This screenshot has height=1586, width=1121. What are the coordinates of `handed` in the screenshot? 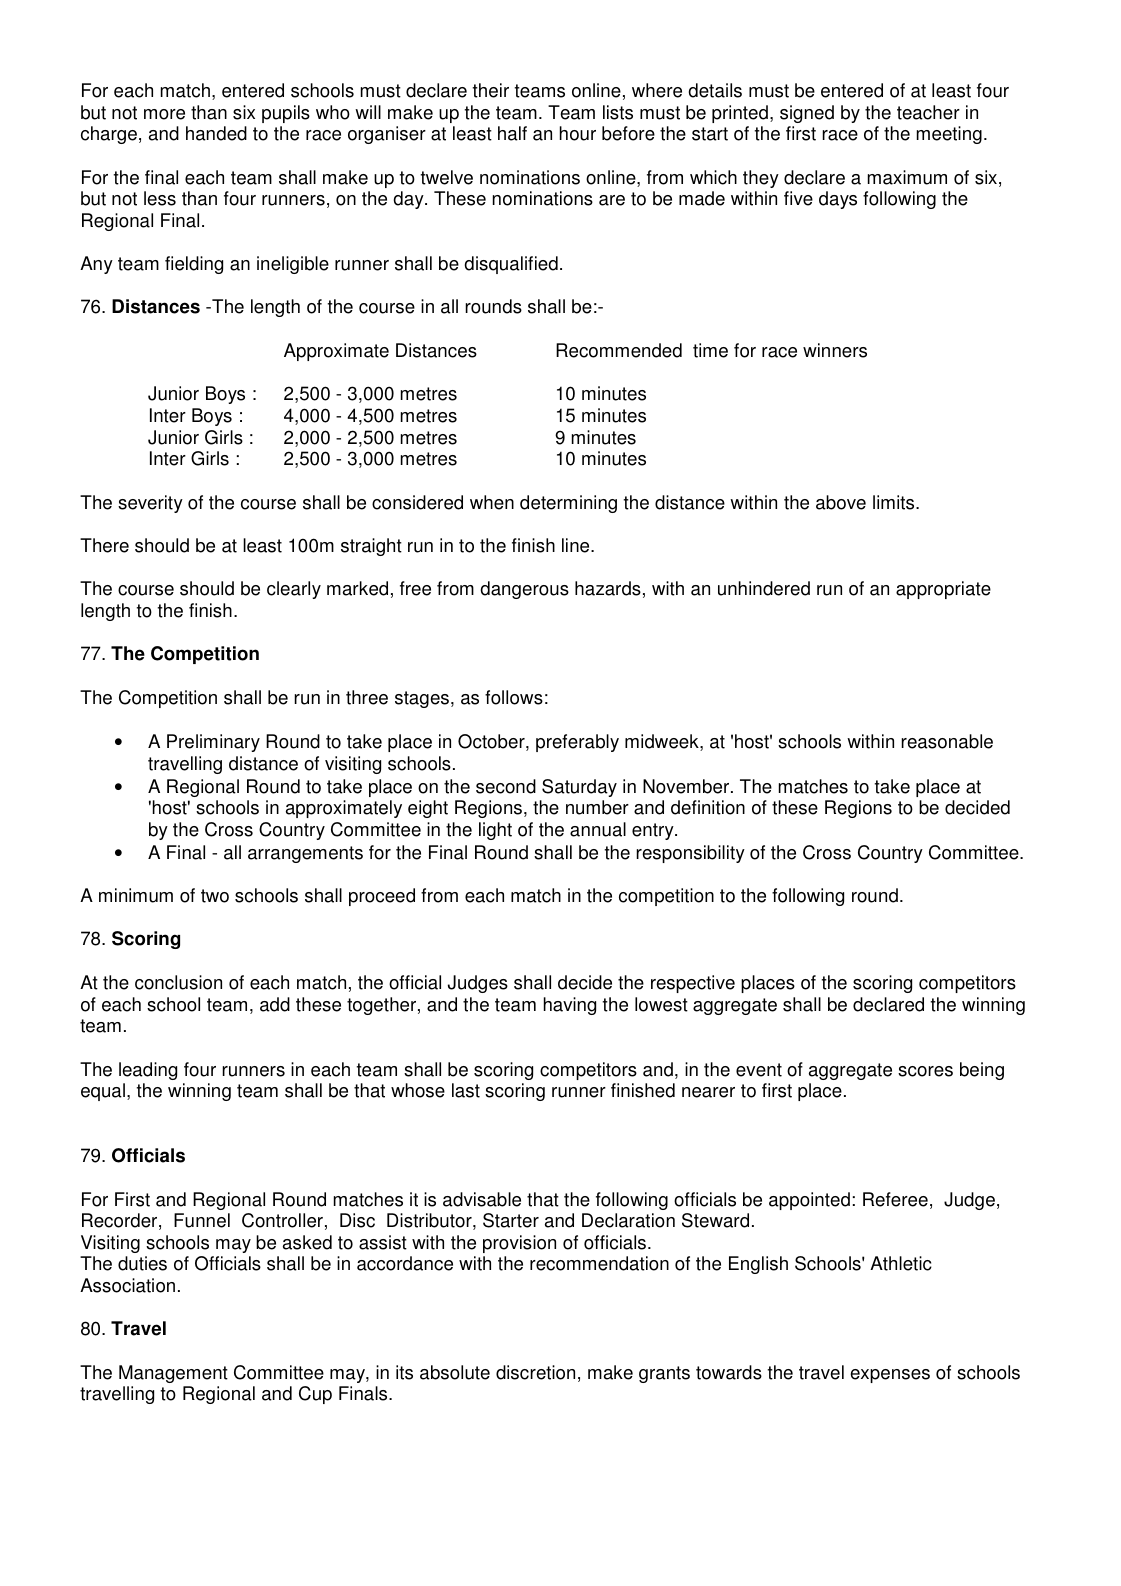 It's located at (216, 133).
